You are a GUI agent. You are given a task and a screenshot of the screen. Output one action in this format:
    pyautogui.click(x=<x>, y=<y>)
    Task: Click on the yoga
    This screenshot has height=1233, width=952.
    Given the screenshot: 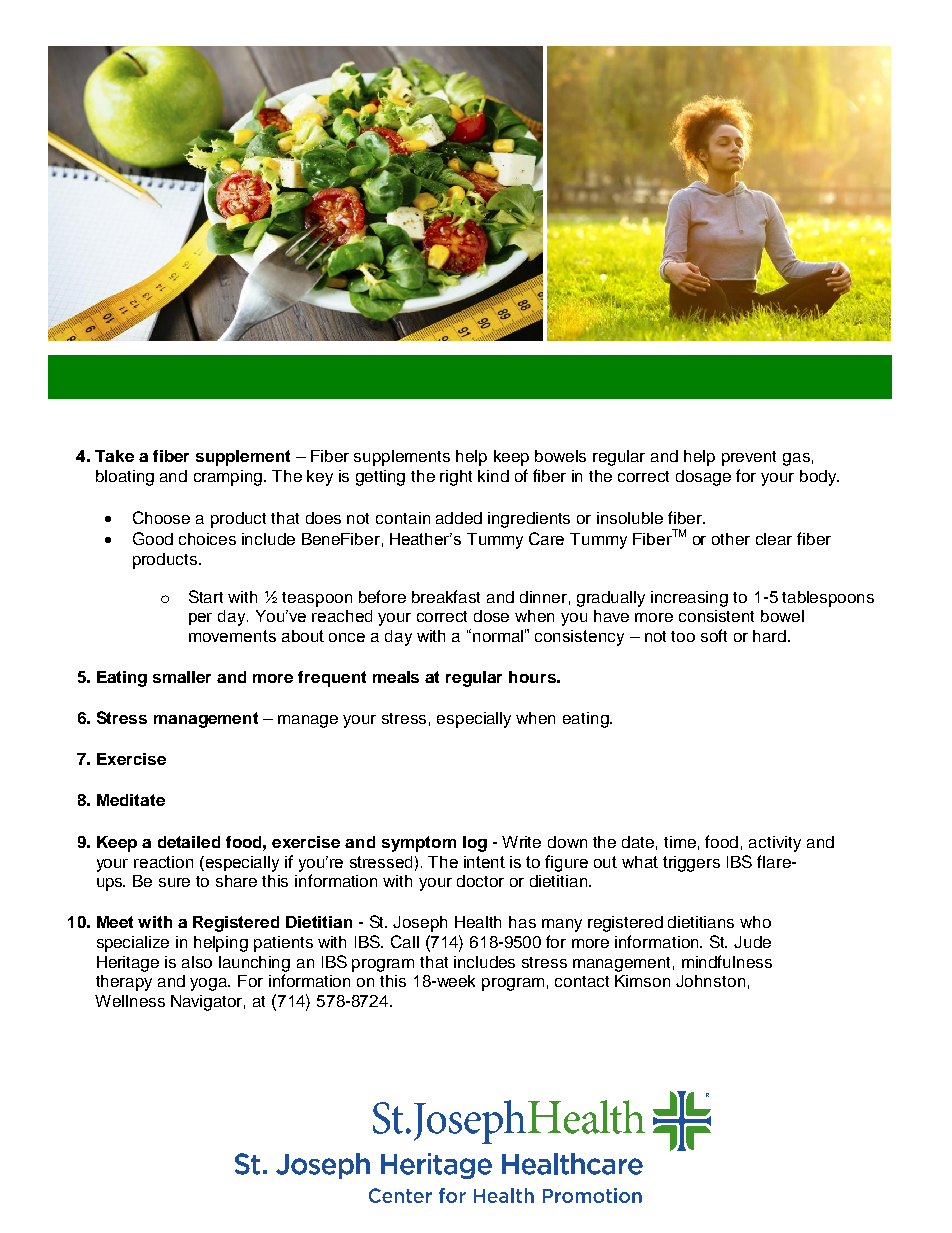 What is the action you would take?
    pyautogui.click(x=210, y=984)
